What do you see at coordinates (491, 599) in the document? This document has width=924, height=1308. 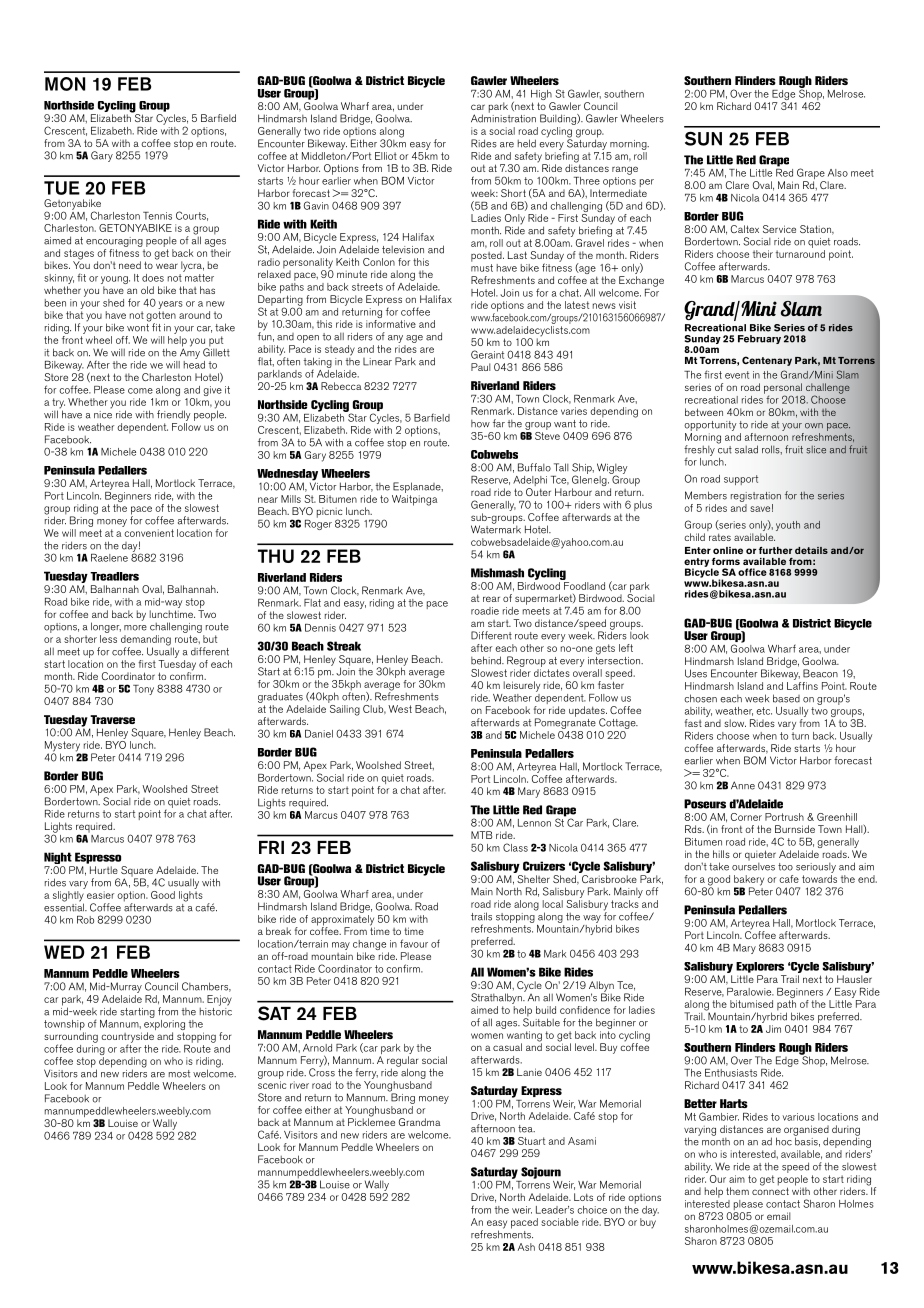 I see `rear` at bounding box center [491, 599].
